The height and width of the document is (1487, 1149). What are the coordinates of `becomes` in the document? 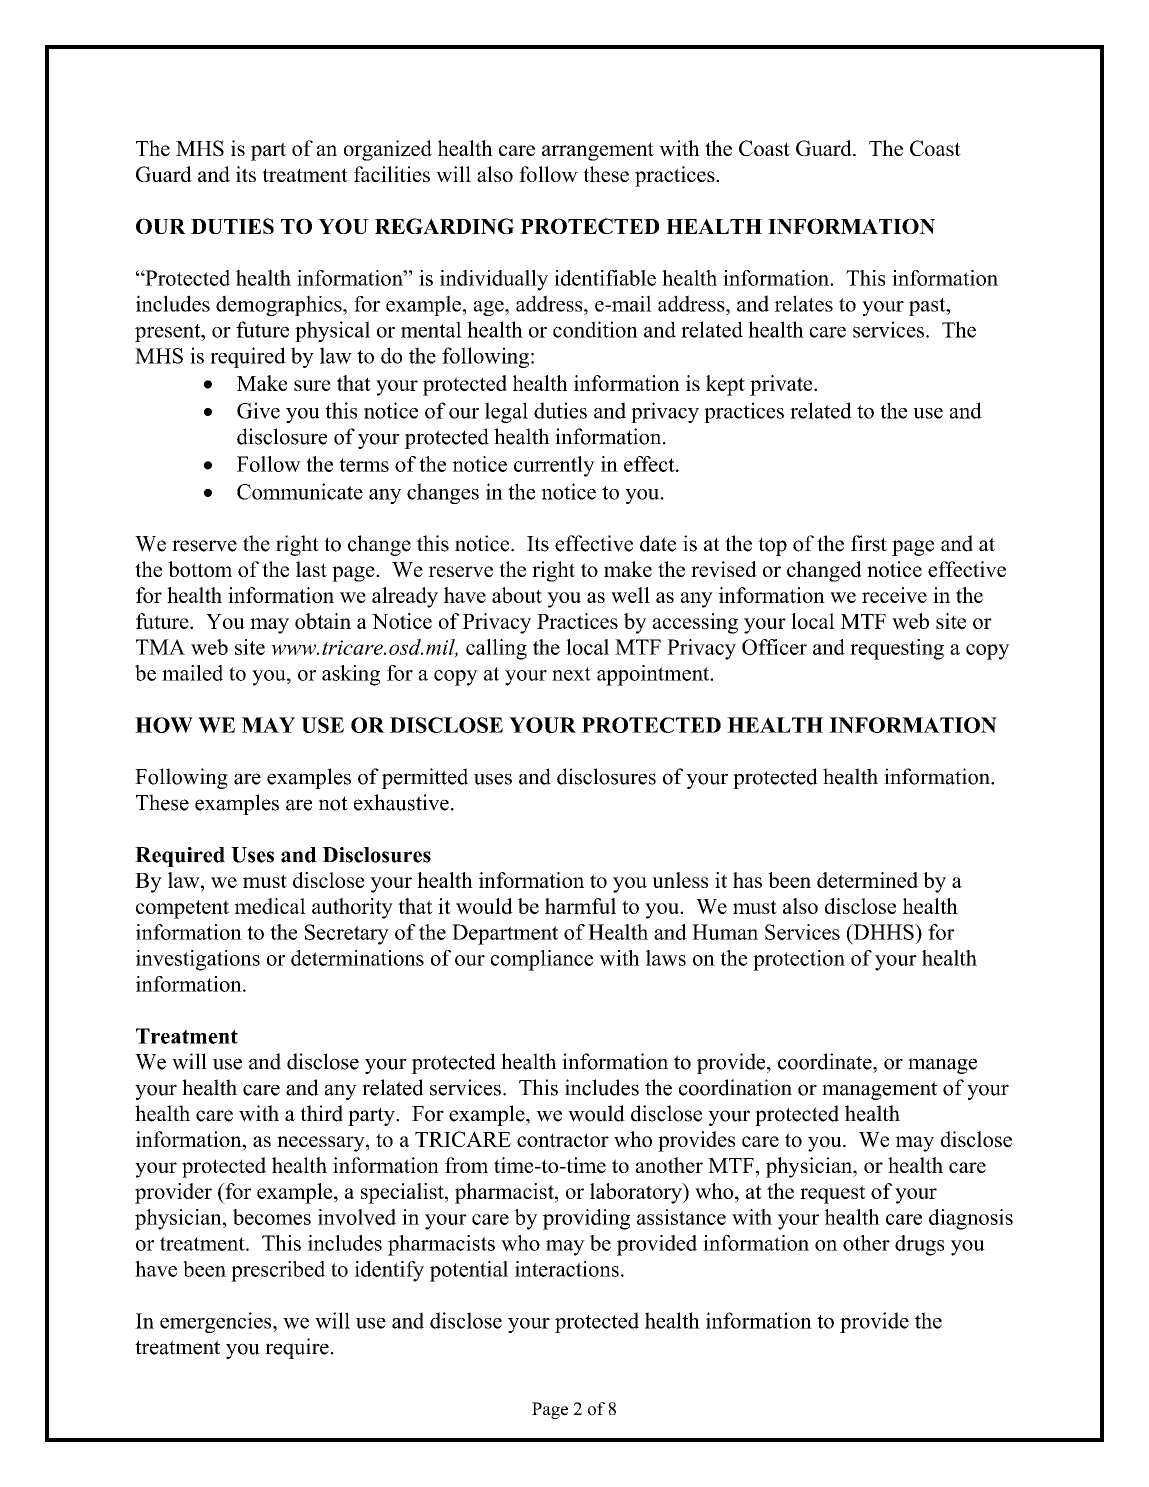 It's located at (272, 1217).
